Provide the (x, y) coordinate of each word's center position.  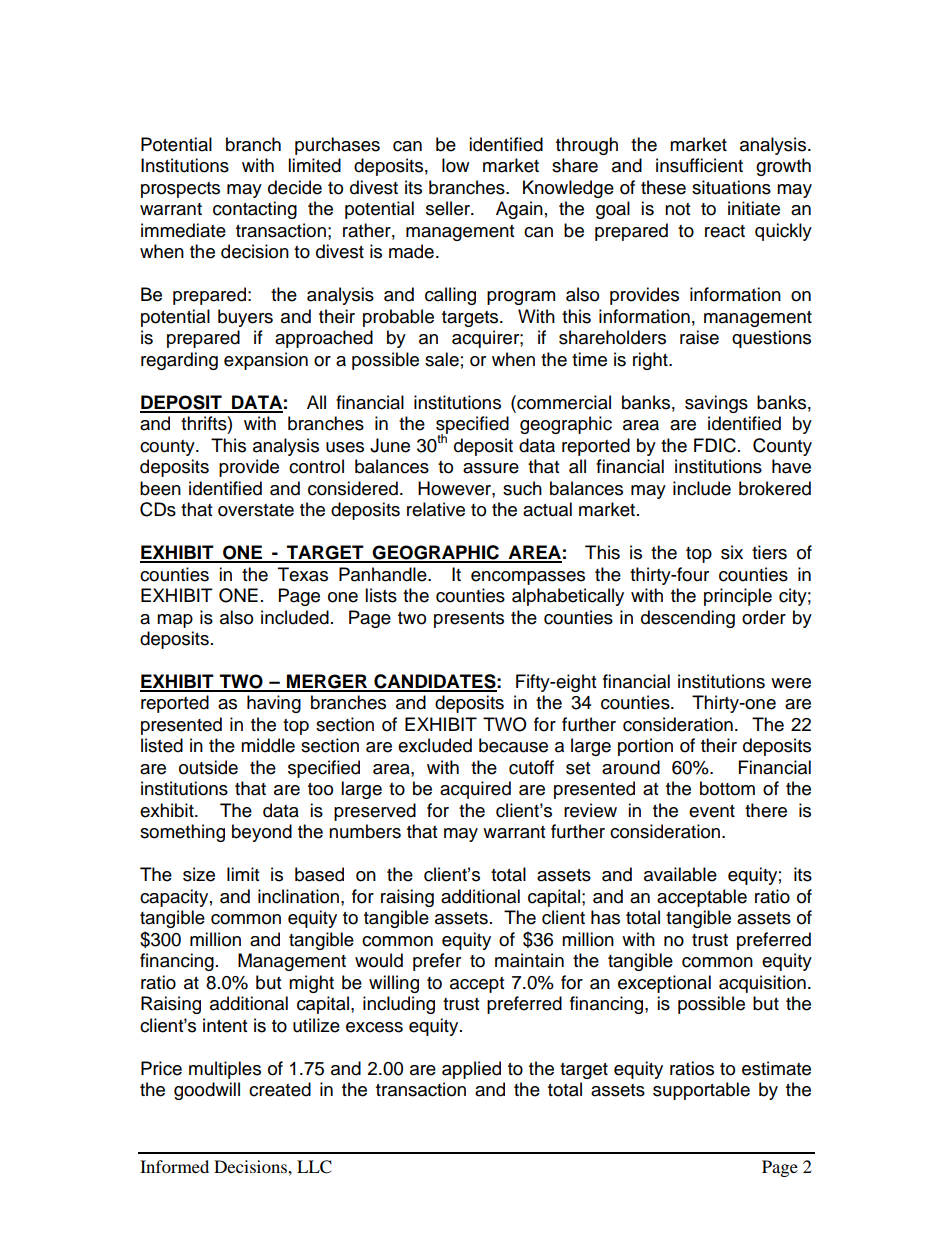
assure (491, 468)
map (175, 621)
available (680, 874)
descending (688, 619)
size (199, 874)
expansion (266, 361)
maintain (529, 960)
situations (731, 187)
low (455, 165)
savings (716, 404)
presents (469, 620)
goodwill (207, 1091)
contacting (255, 210)
